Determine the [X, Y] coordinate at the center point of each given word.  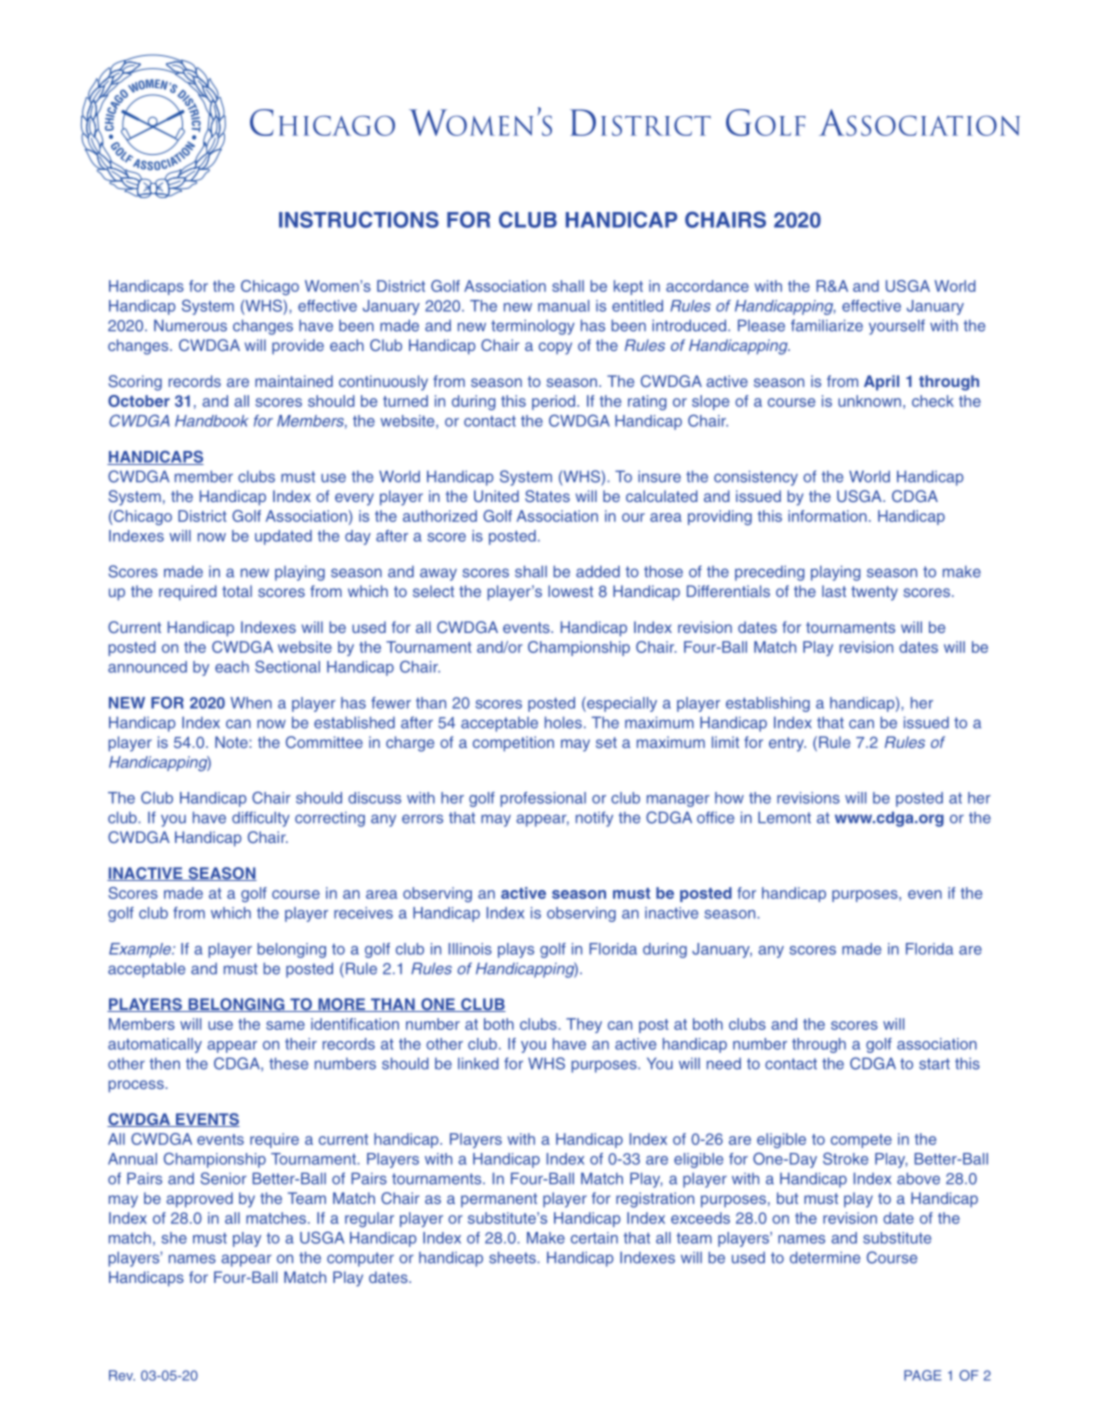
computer [360, 1259]
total [237, 591]
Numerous [190, 325]
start [934, 1064]
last [834, 591]
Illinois [470, 949]
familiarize [827, 325]
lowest [570, 591]
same [285, 1025]
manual [563, 306]
